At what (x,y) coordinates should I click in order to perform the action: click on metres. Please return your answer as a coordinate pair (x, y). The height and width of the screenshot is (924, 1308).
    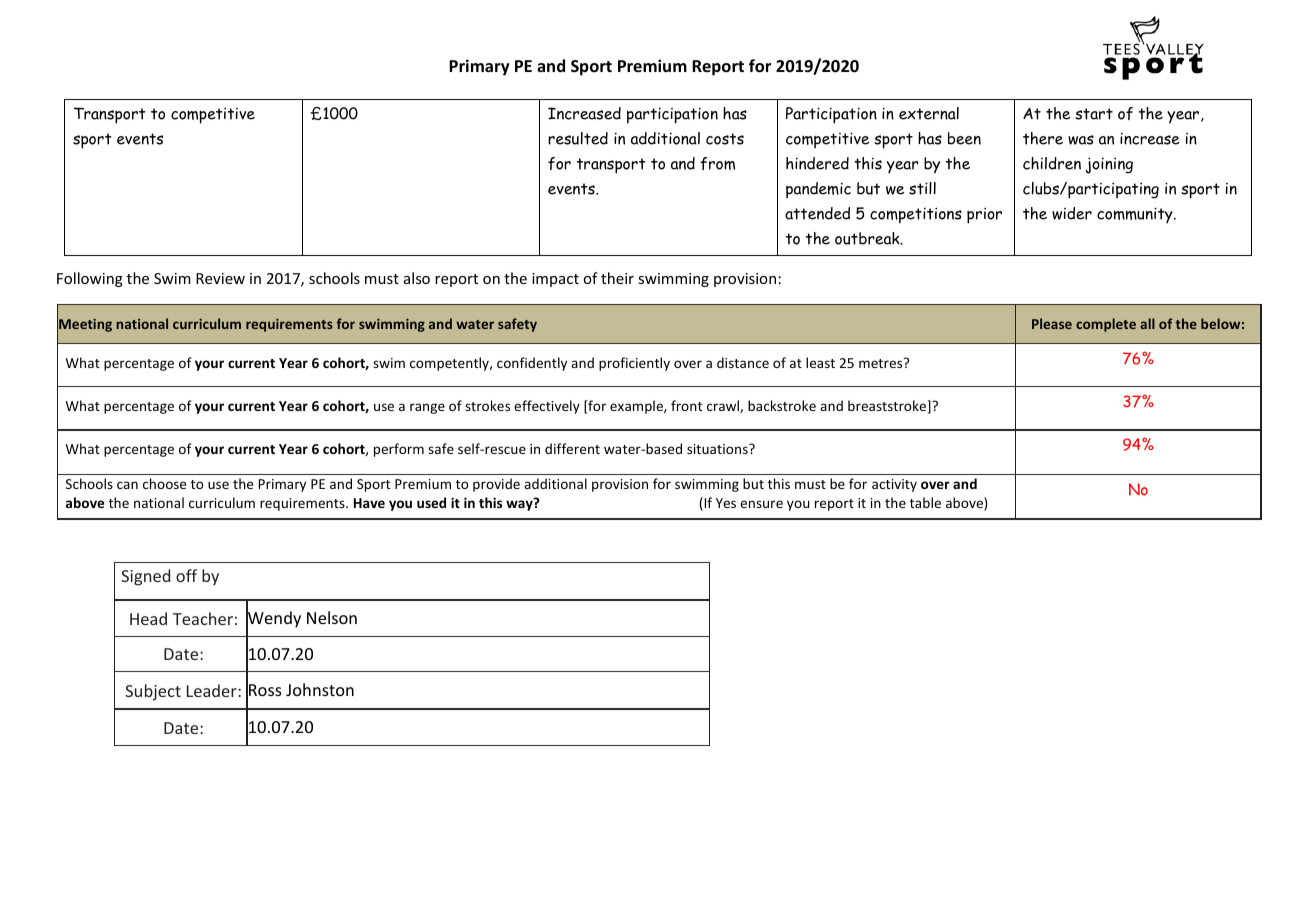
    Looking at the image, I should click on (882, 363).
